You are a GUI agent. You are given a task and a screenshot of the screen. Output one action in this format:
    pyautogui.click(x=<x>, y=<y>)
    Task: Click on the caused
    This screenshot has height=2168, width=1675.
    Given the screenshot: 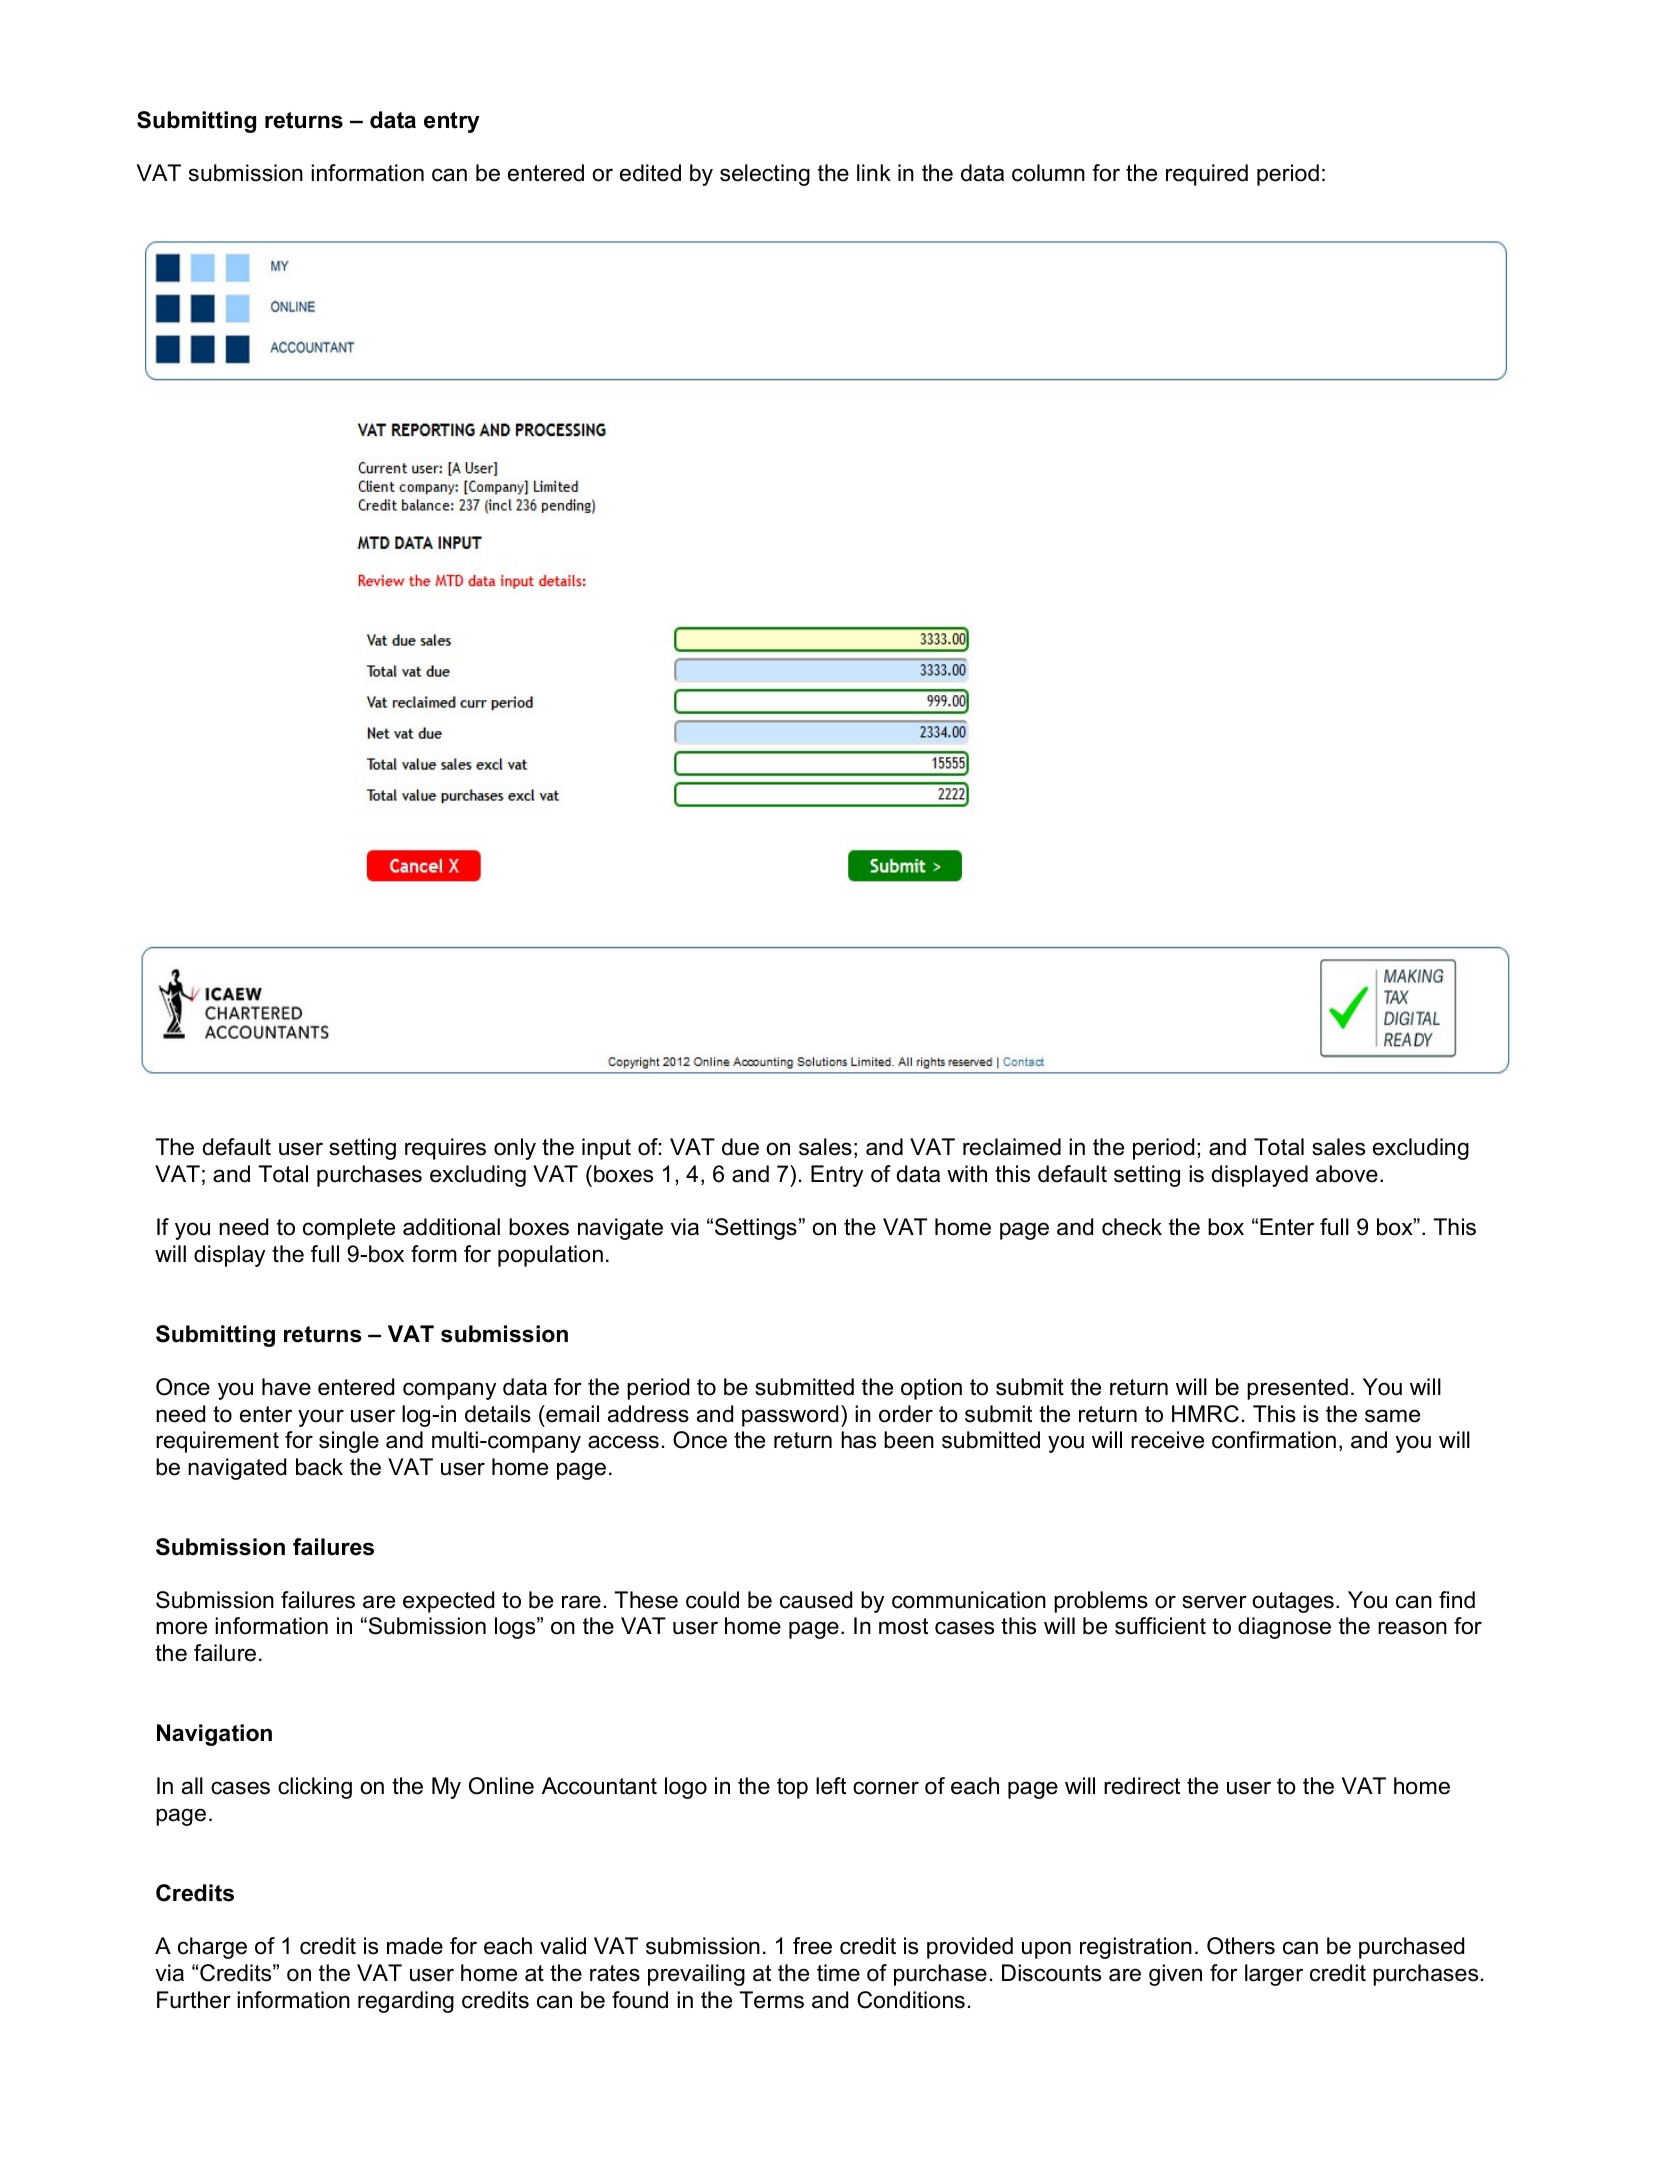 What is the action you would take?
    pyautogui.click(x=816, y=1600)
